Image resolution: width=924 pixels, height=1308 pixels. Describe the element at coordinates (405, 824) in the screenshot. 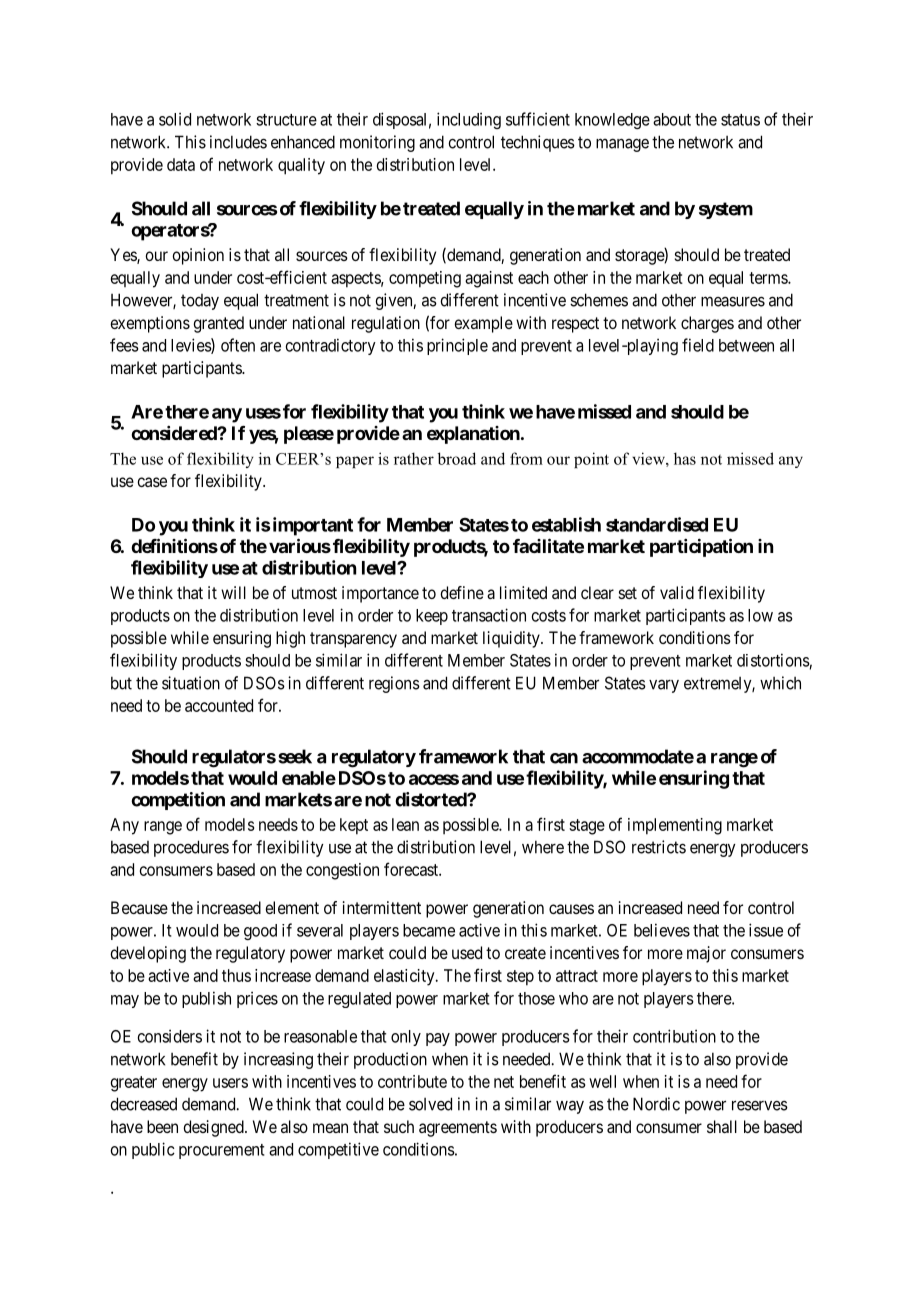

I see `lean` at that location.
